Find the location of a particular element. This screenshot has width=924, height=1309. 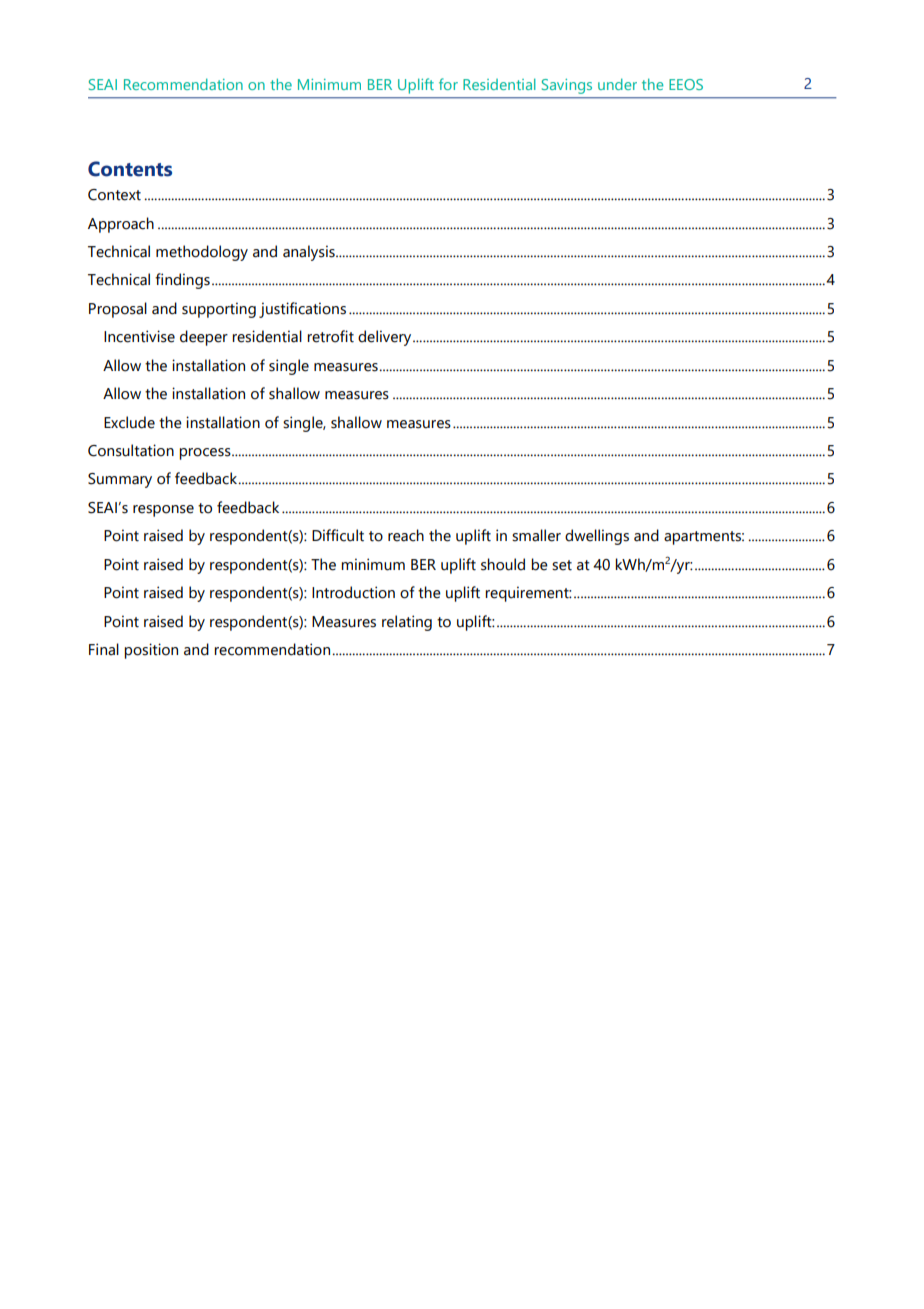

smaller is located at coordinates (536, 535).
